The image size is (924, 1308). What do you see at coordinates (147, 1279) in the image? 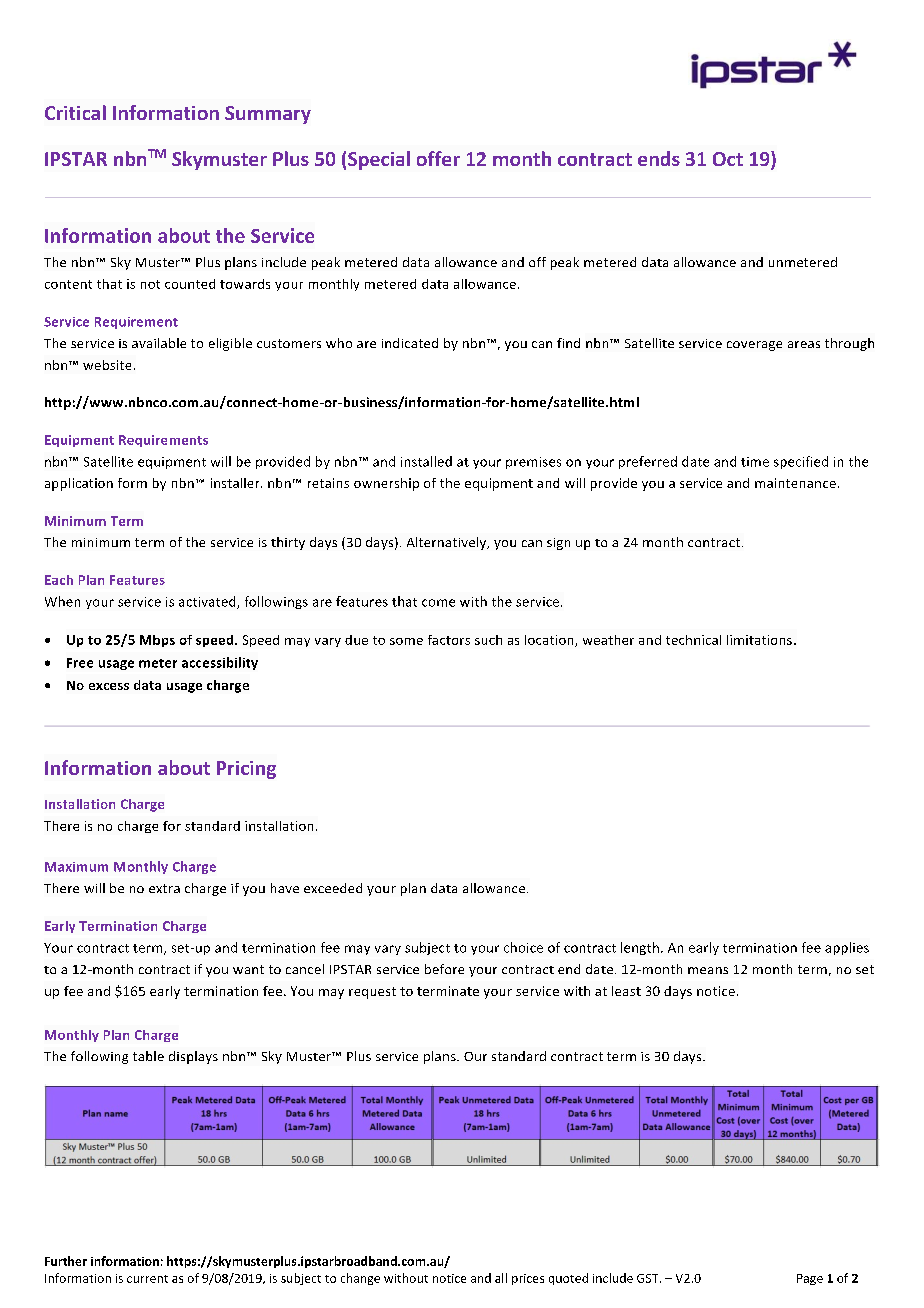
I see `current` at bounding box center [147, 1279].
